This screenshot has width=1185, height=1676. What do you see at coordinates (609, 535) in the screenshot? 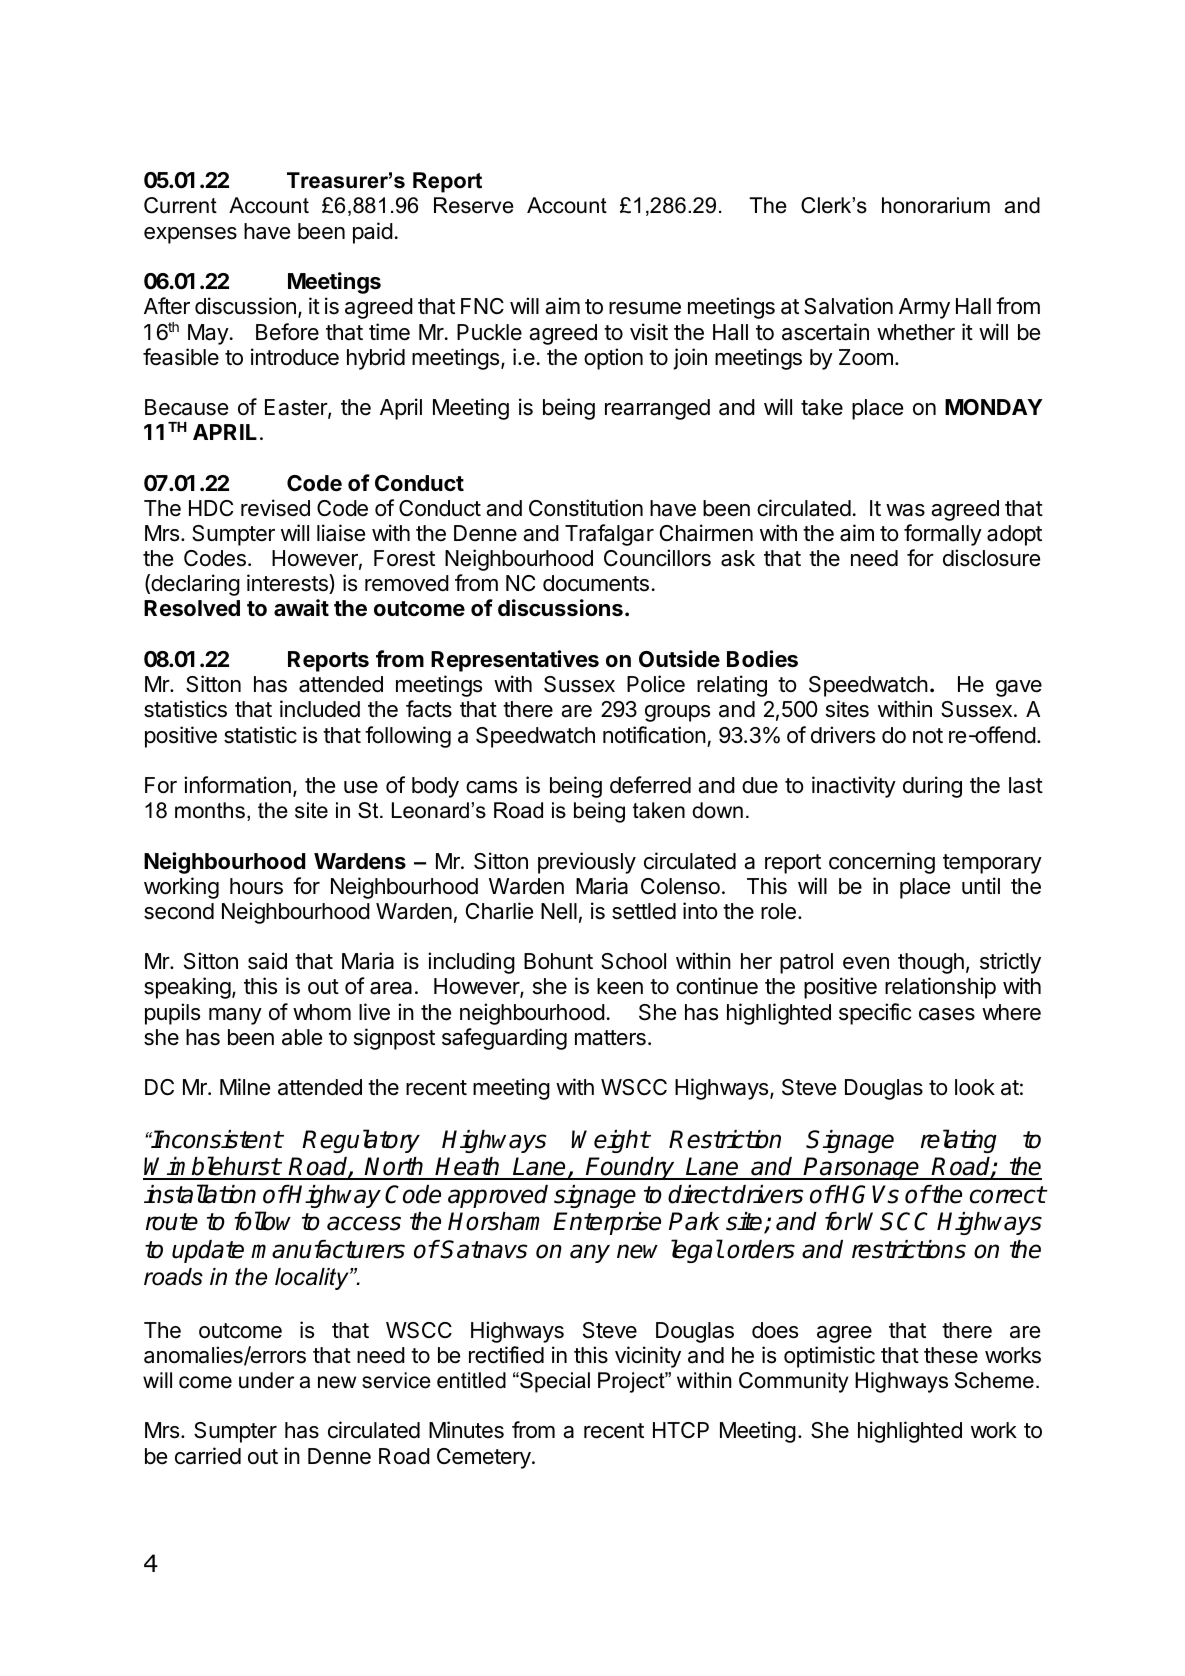
I see `Trafalgar` at bounding box center [609, 535].
